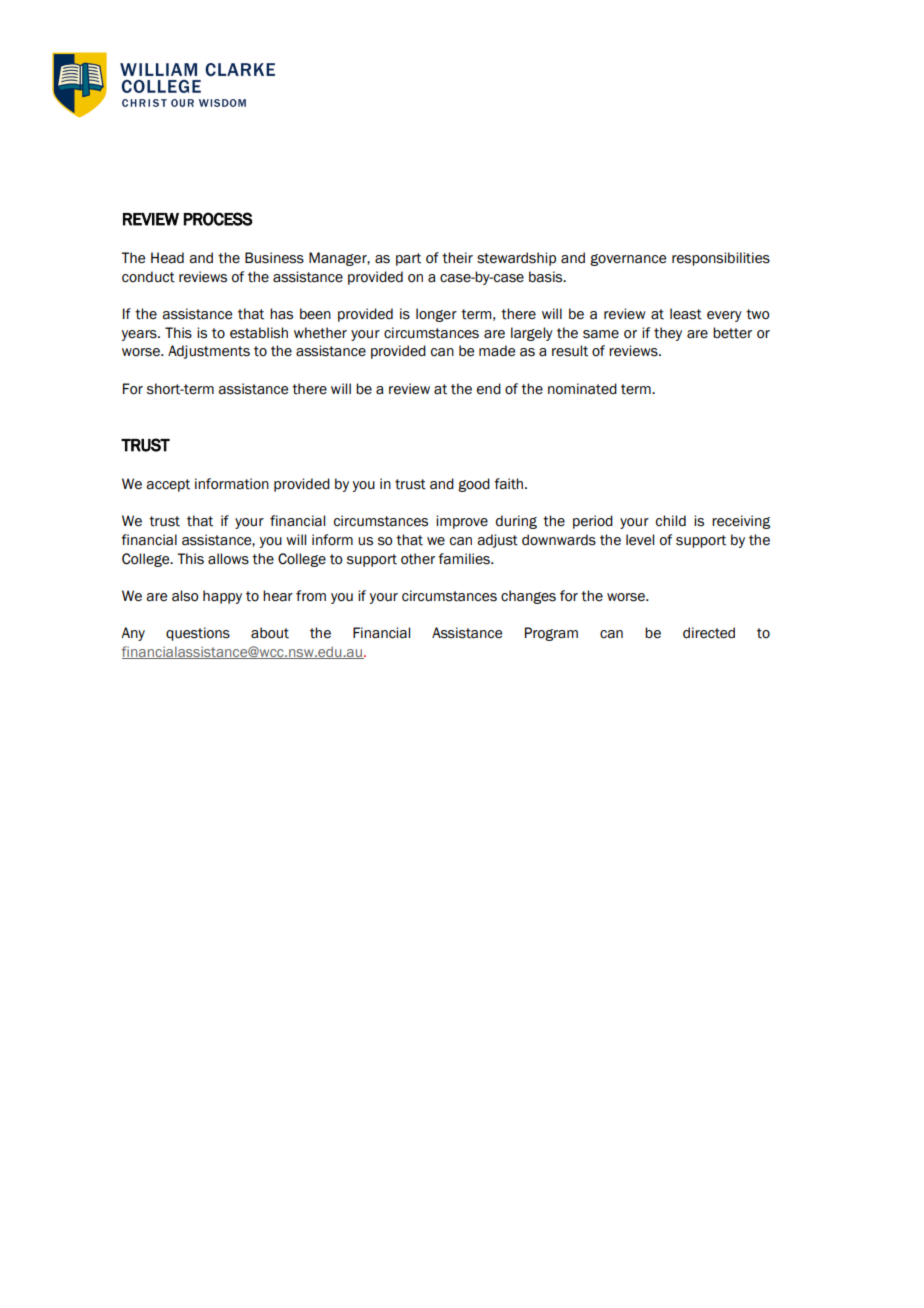 The height and width of the document is (1308, 924). What do you see at coordinates (218, 219) in the document?
I see `PROCESS` at bounding box center [218, 219].
